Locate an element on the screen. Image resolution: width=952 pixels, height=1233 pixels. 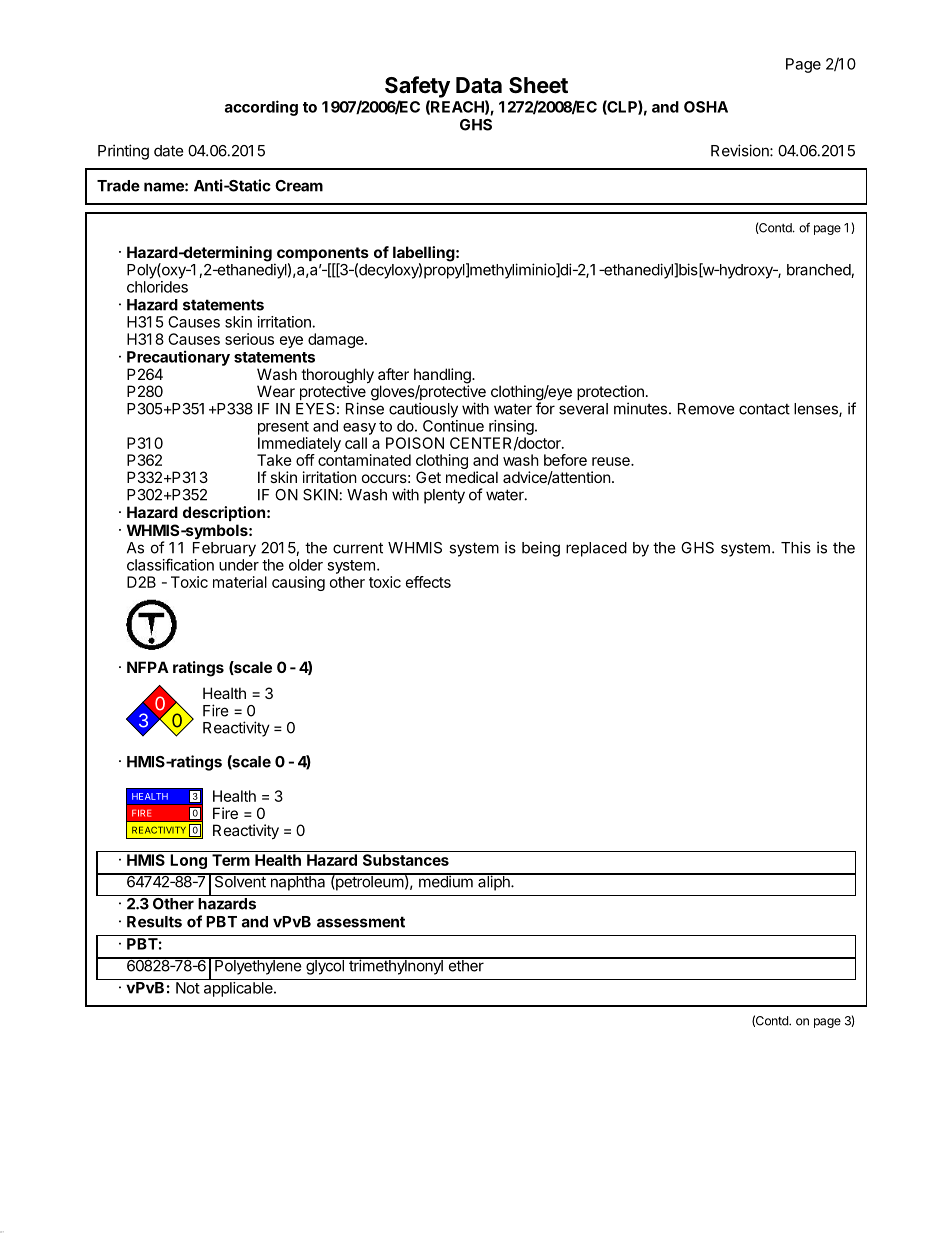
OSHA is located at coordinates (706, 107).
